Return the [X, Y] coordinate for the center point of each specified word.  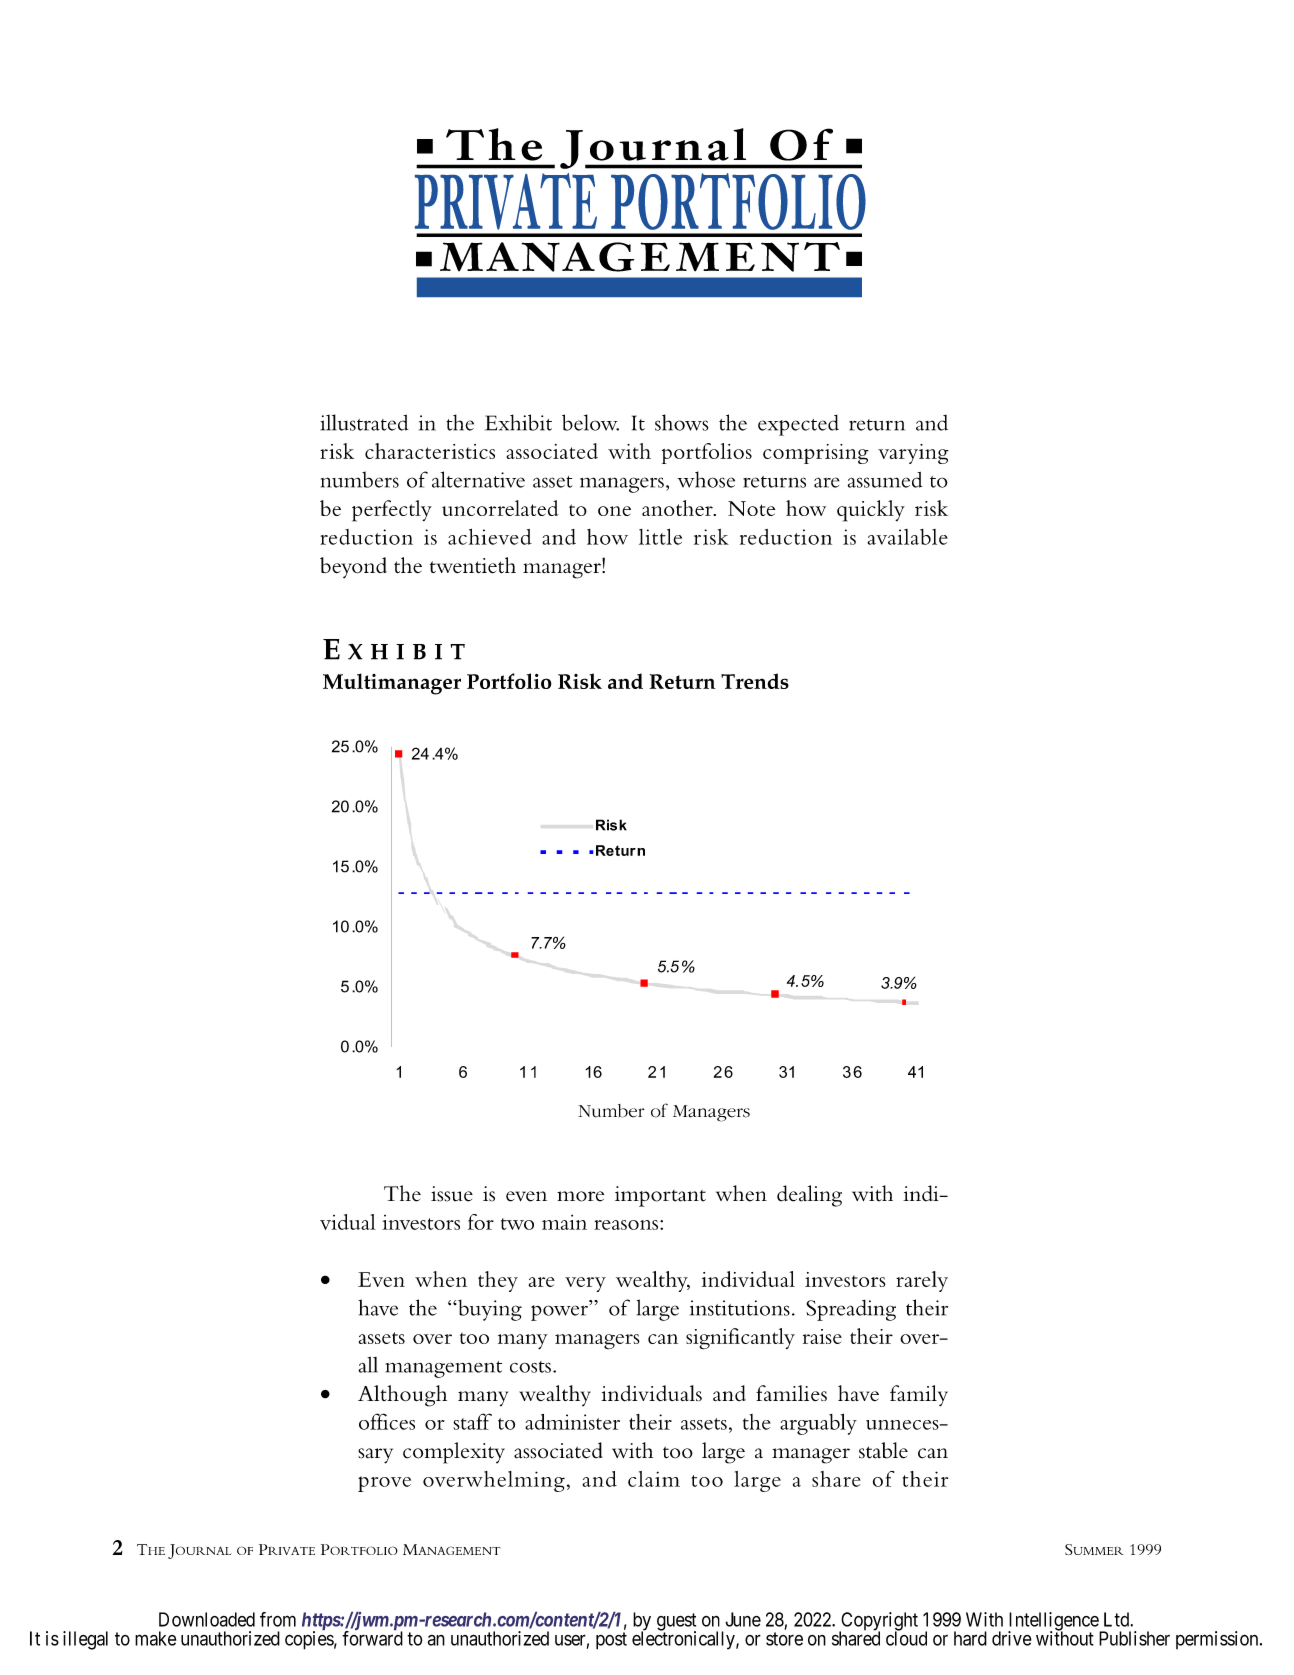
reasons [626, 1225]
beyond [353, 567]
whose [706, 479]
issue [452, 1194]
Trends [755, 681]
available [907, 537]
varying [913, 454]
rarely [922, 1281]
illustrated [364, 422]
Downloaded [207, 1619]
